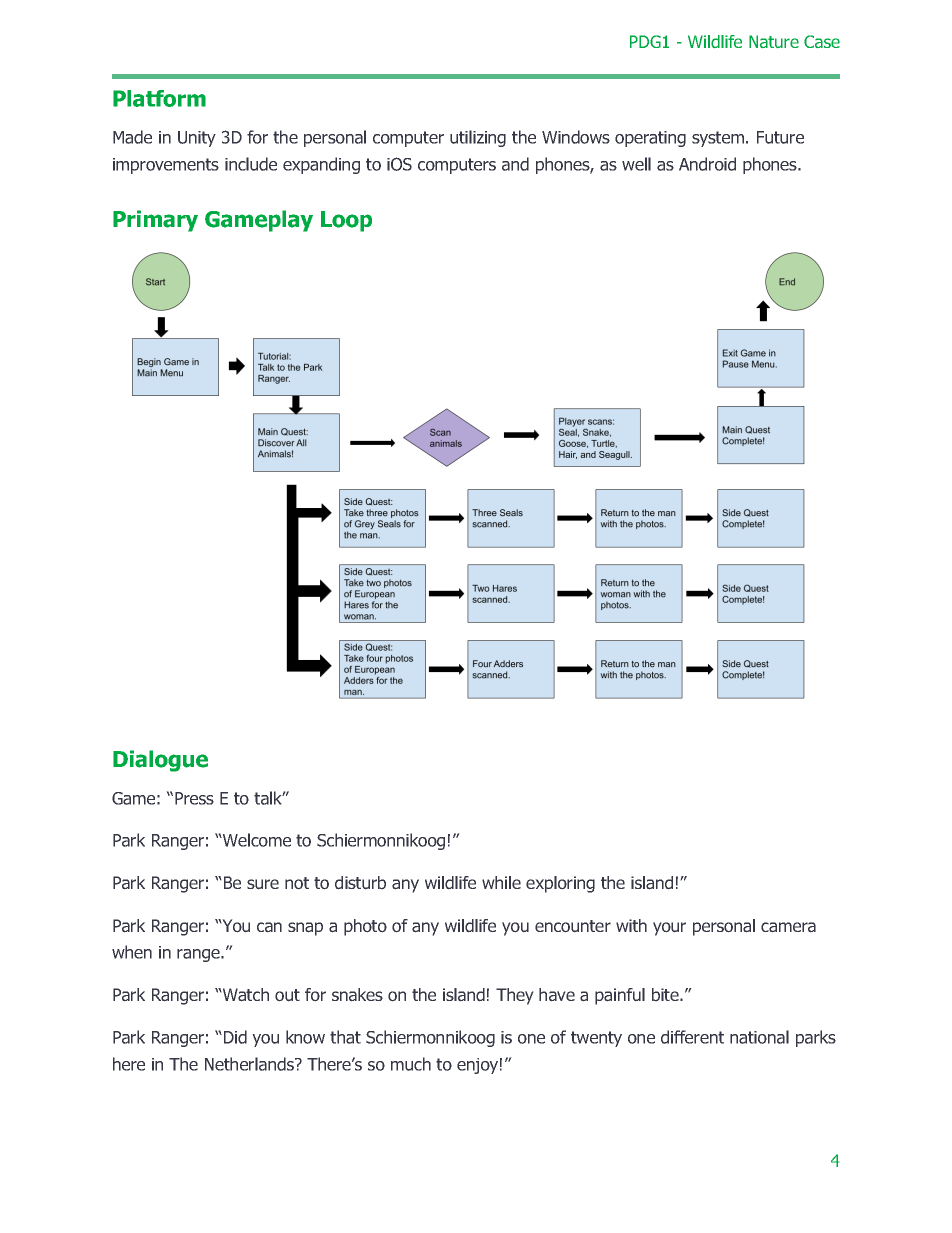 The width and height of the image is (952, 1233). What do you see at coordinates (155, 221) in the image?
I see `Primary` at bounding box center [155, 221].
